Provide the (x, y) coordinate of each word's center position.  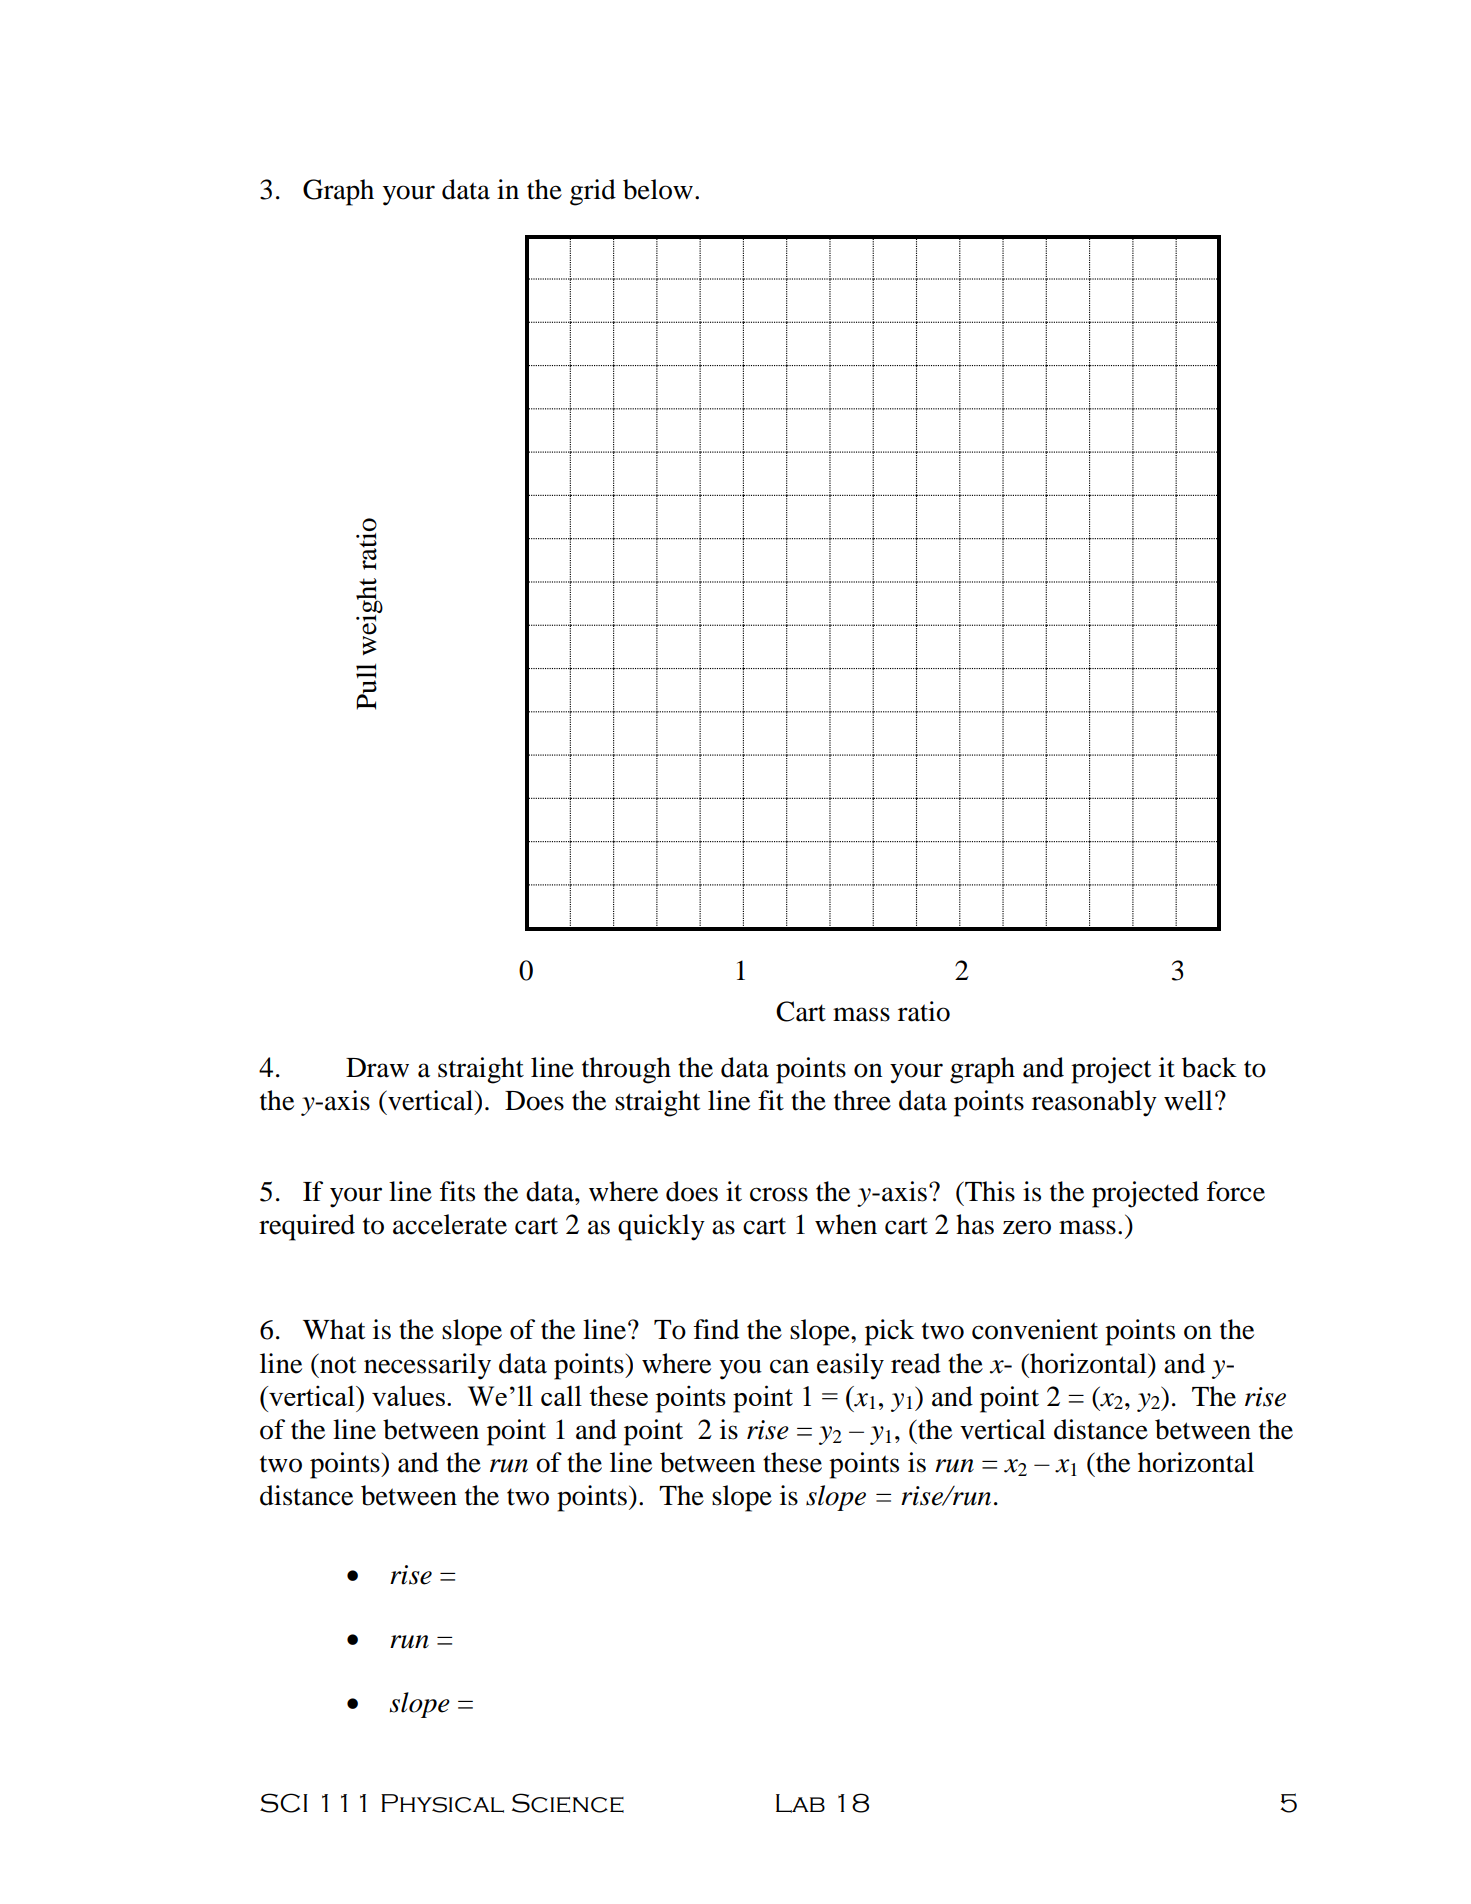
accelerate (450, 1224)
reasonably (1094, 1103)
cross (779, 1194)
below (658, 189)
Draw (377, 1068)
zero (1027, 1227)
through (626, 1070)
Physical (442, 1803)
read (916, 1363)
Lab (800, 1803)
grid (593, 192)
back (1209, 1067)
